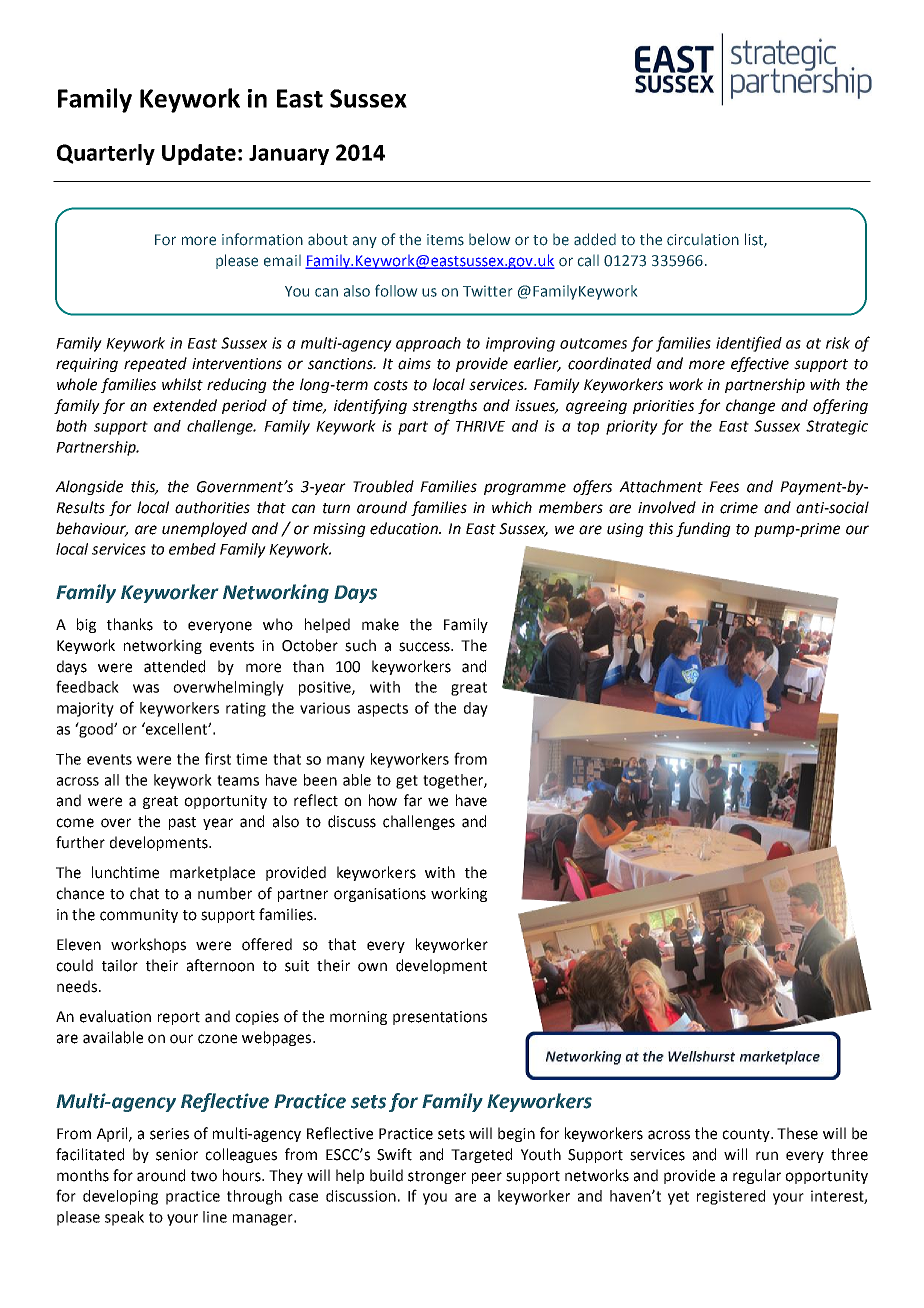 The height and width of the screenshot is (1308, 924). I want to click on Update, so click(199, 154).
